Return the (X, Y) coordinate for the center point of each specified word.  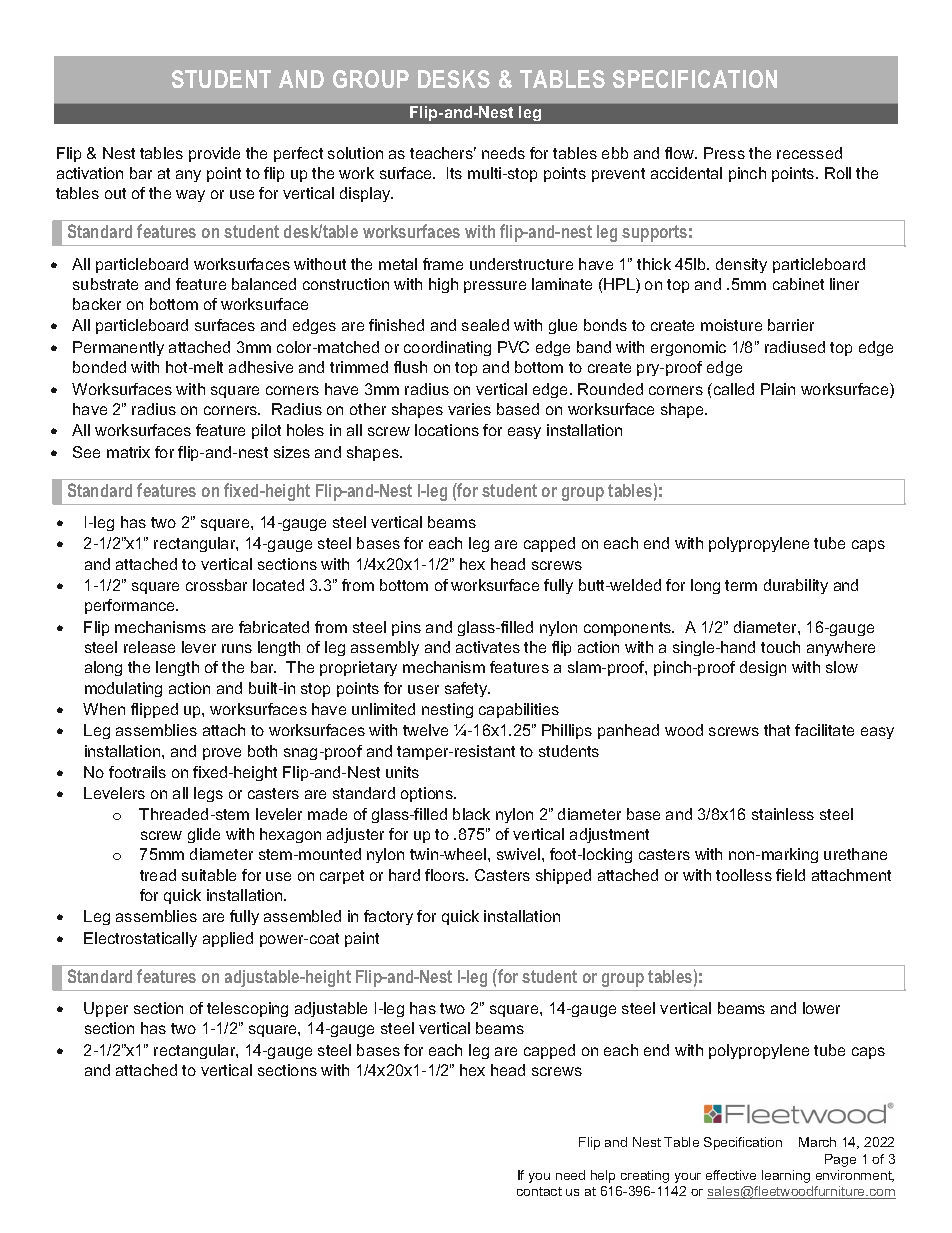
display (366, 194)
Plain (778, 389)
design (763, 668)
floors (446, 875)
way (190, 196)
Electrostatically (140, 939)
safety (467, 689)
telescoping (247, 1009)
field (790, 875)
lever (199, 647)
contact (539, 1191)
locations (447, 430)
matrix (128, 452)
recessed (809, 153)
